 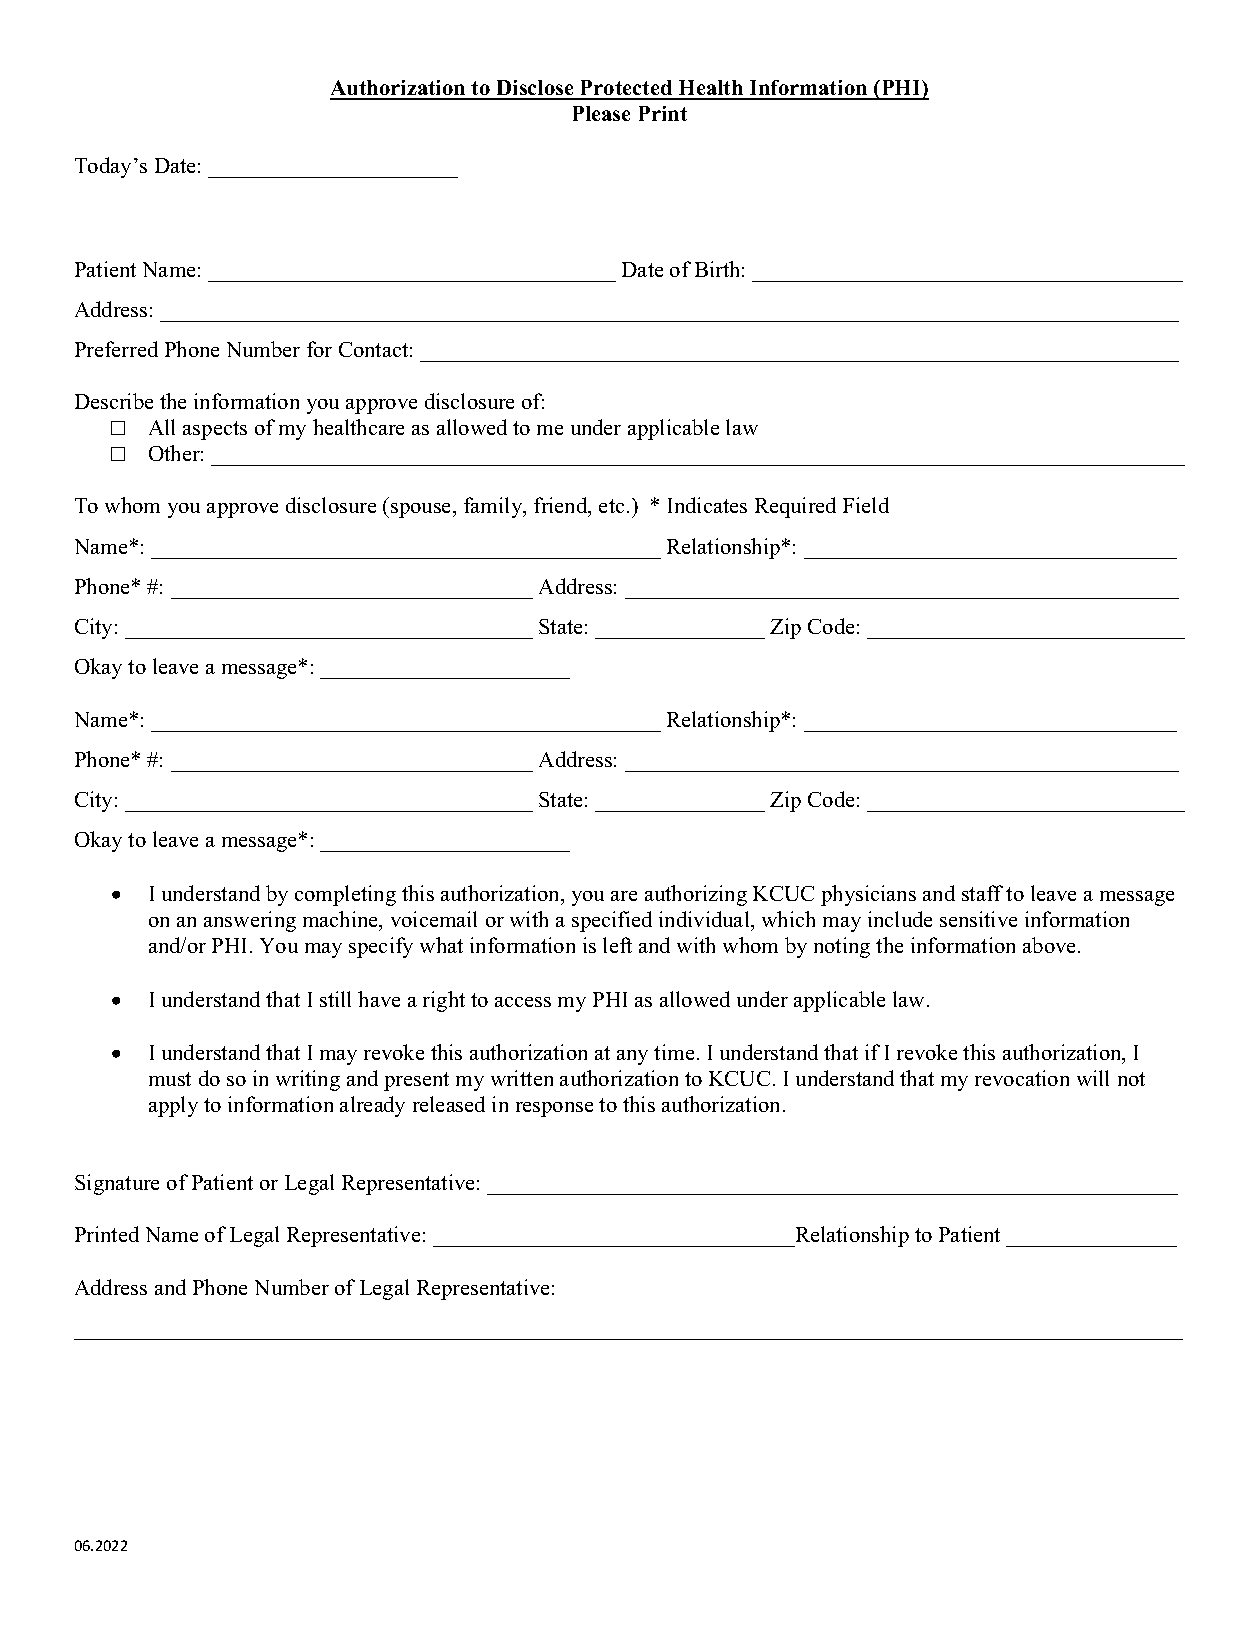 I want to click on Required, so click(x=795, y=507).
